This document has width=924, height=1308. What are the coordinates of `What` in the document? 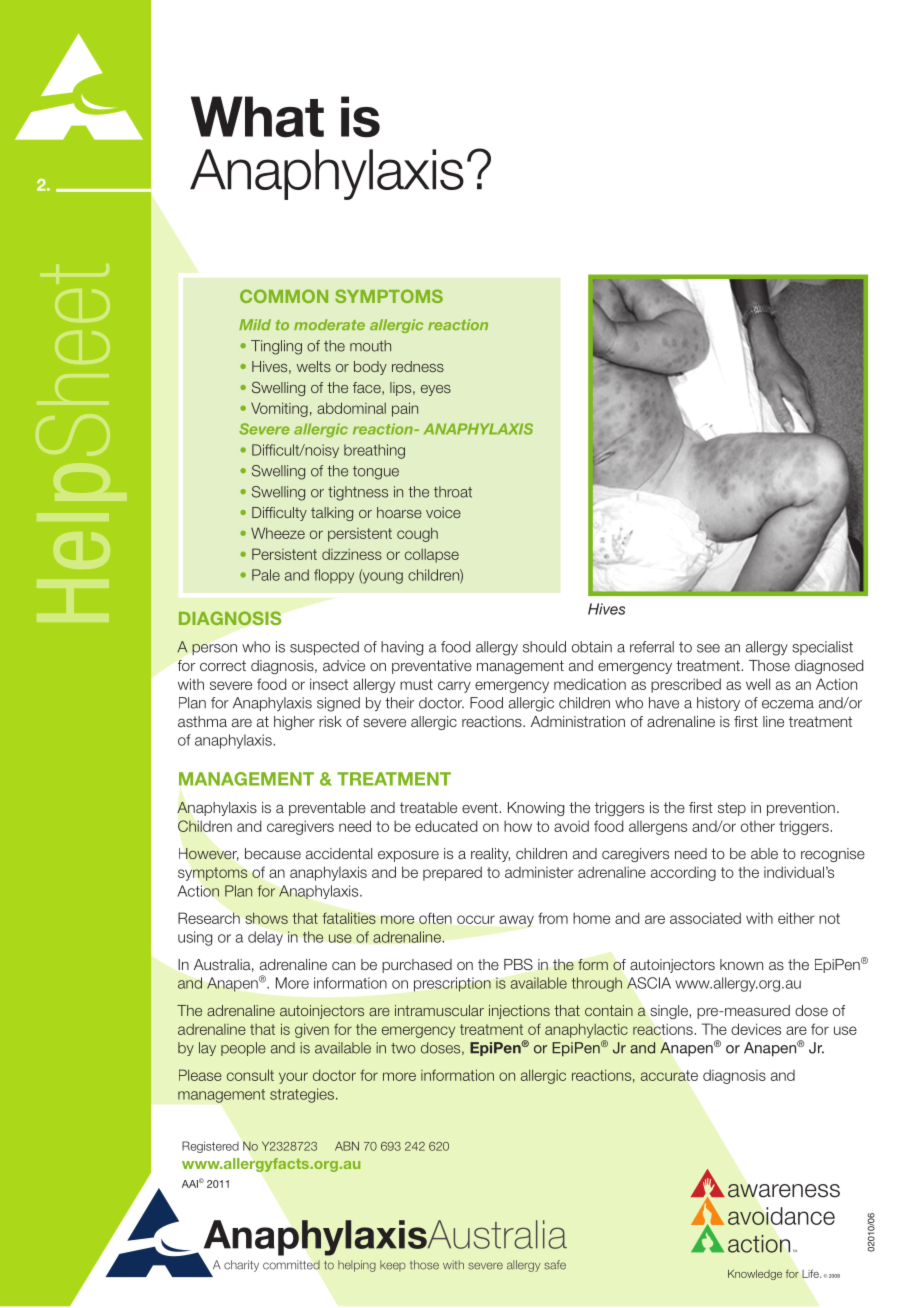 It's located at (257, 117).
